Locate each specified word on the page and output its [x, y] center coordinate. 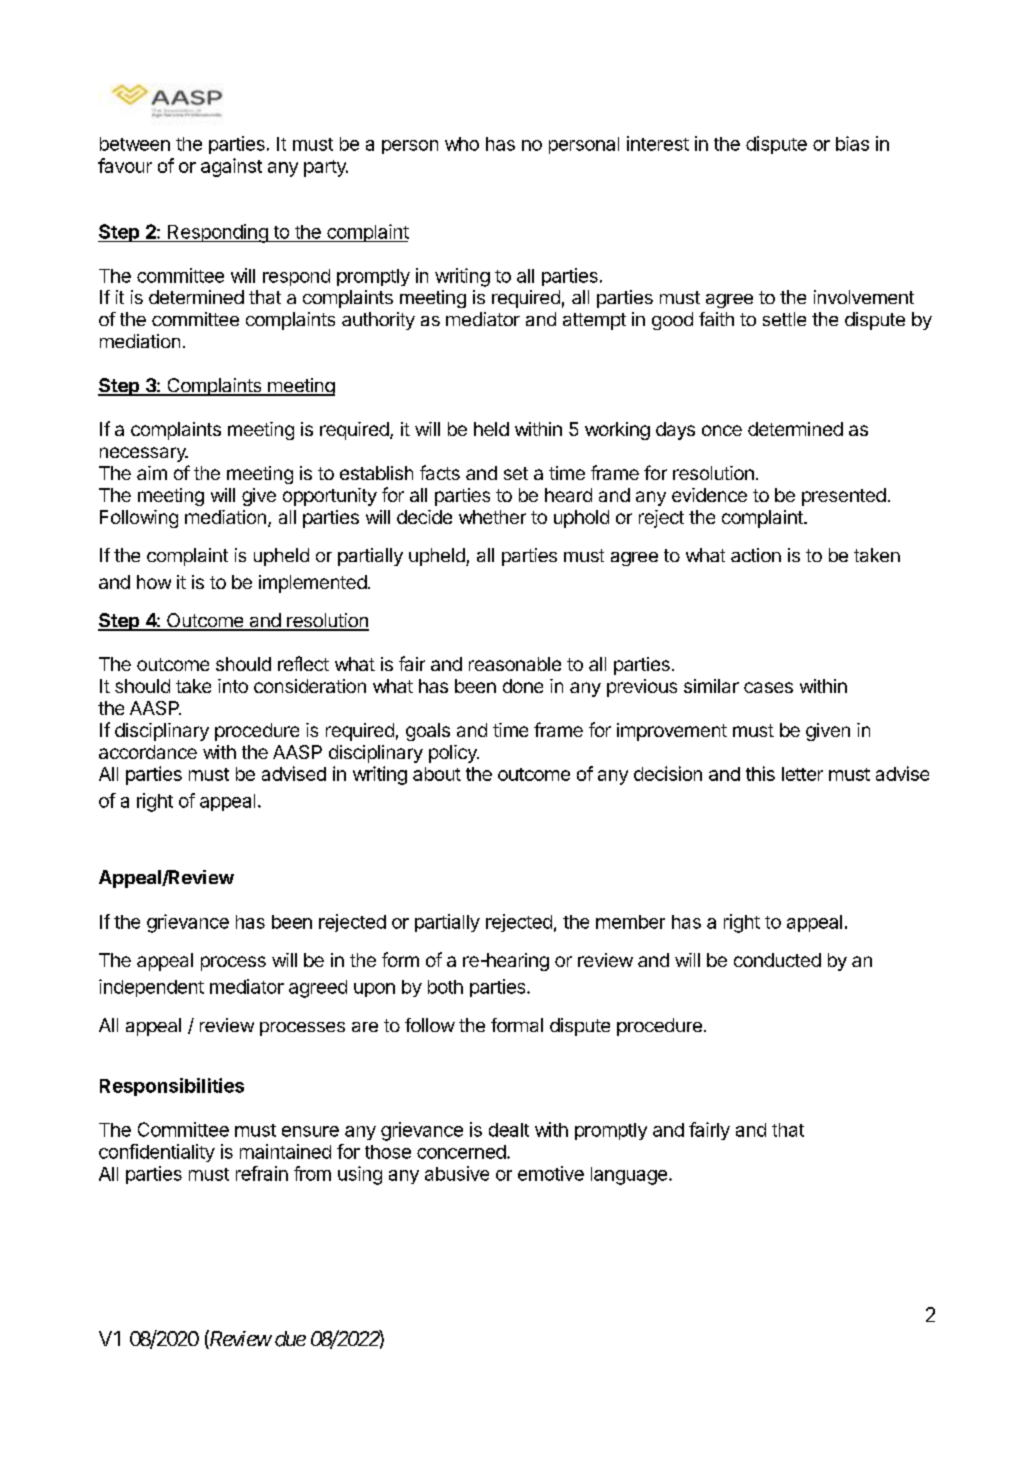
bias [852, 143]
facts [440, 472]
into [233, 686]
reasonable [515, 664]
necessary [144, 454]
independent [151, 988]
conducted [777, 960]
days [675, 431]
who [462, 144]
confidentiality [157, 1153]
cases [768, 687]
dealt [509, 1130]
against [231, 167]
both [445, 987]
